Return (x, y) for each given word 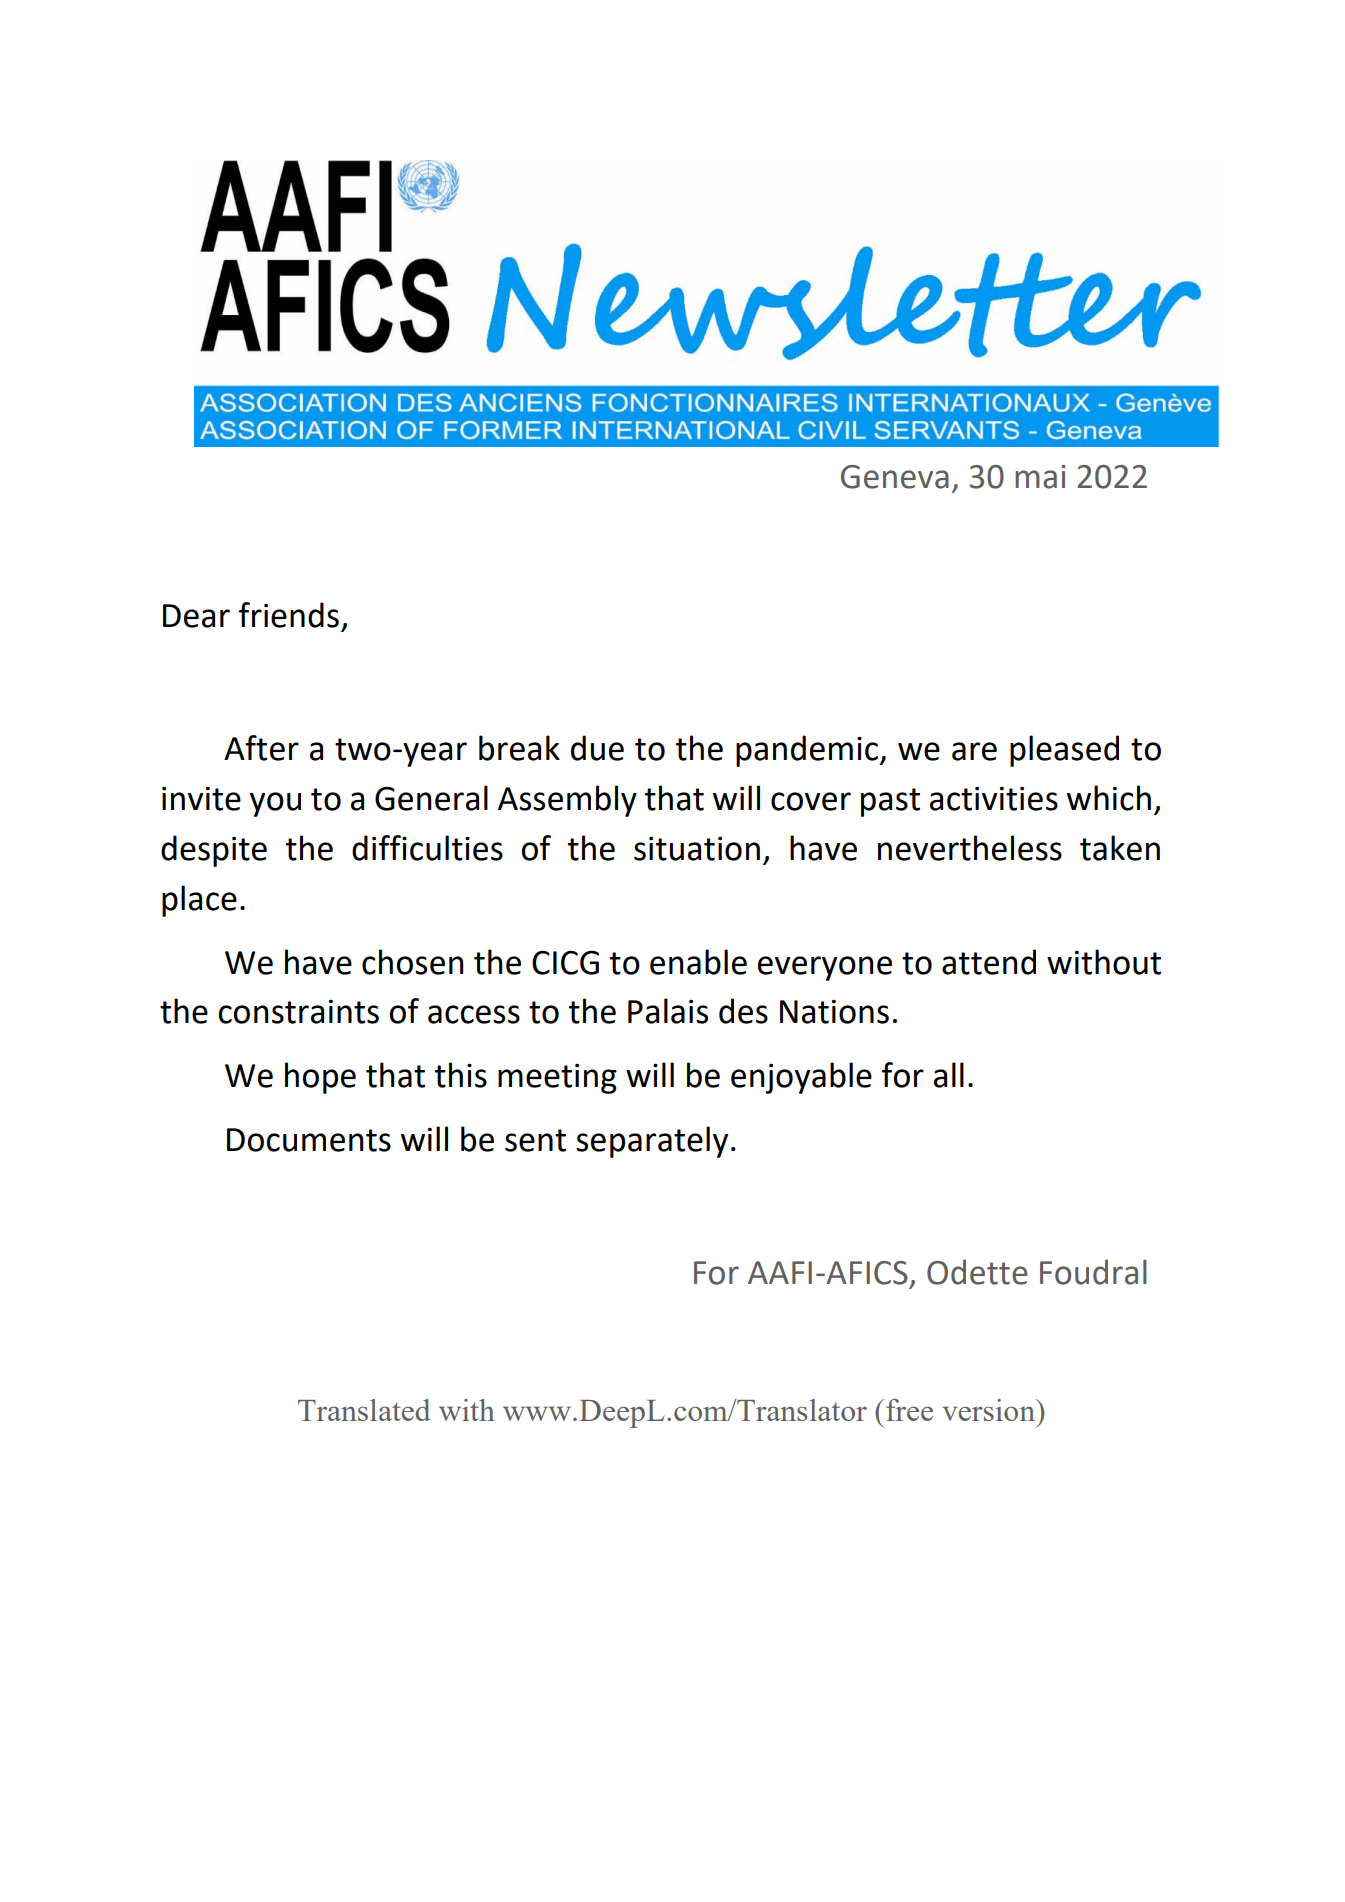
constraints (299, 1012)
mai (1040, 477)
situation (697, 849)
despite (214, 851)
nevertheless (970, 848)
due (597, 748)
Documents (309, 1140)
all (949, 1075)
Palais (668, 1011)
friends (289, 615)
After (261, 748)
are (974, 751)
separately (652, 1142)
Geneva (895, 477)
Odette (977, 1272)
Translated (364, 1410)
